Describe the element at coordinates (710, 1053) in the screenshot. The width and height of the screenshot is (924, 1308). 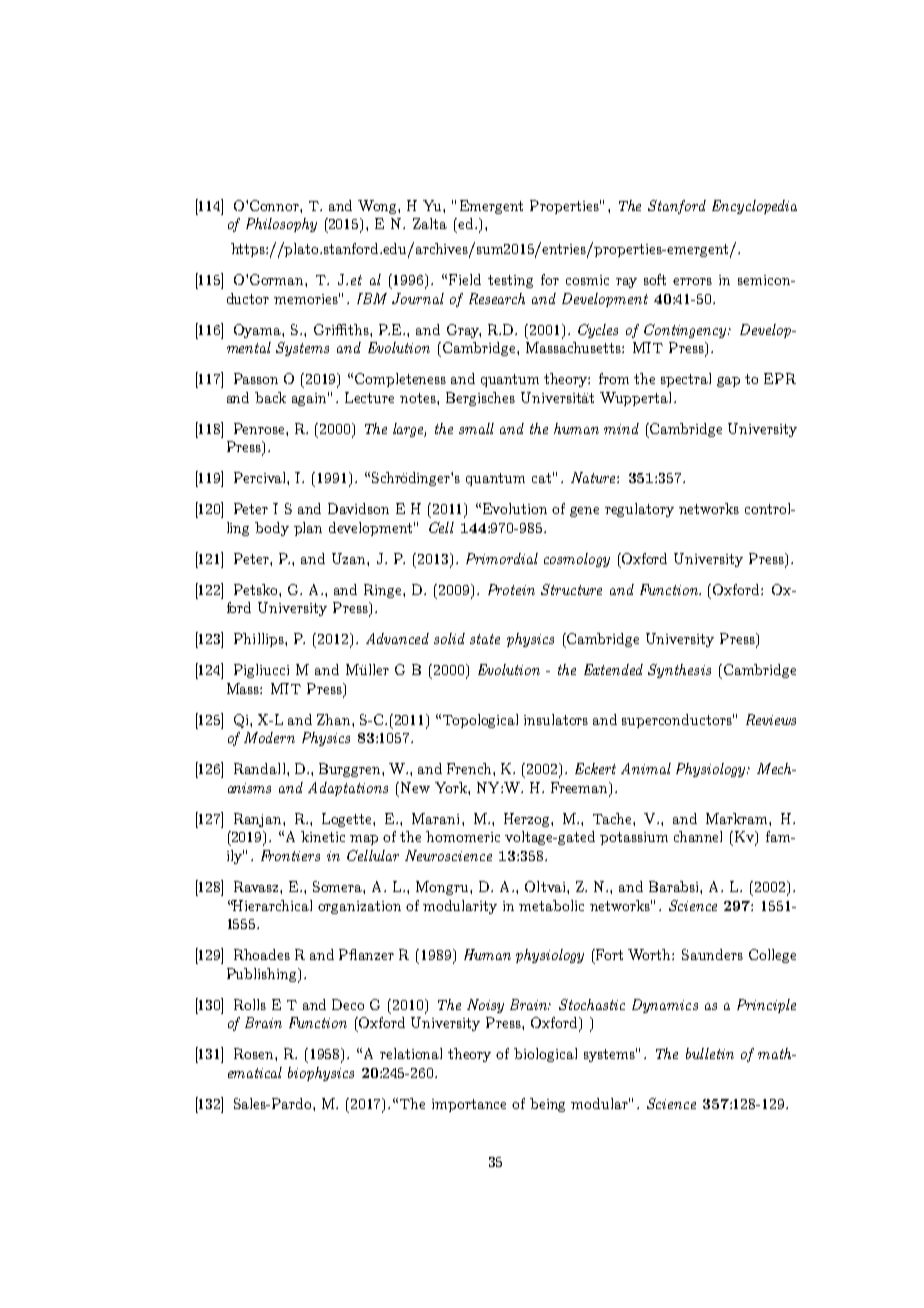
I see `bulletin` at that location.
